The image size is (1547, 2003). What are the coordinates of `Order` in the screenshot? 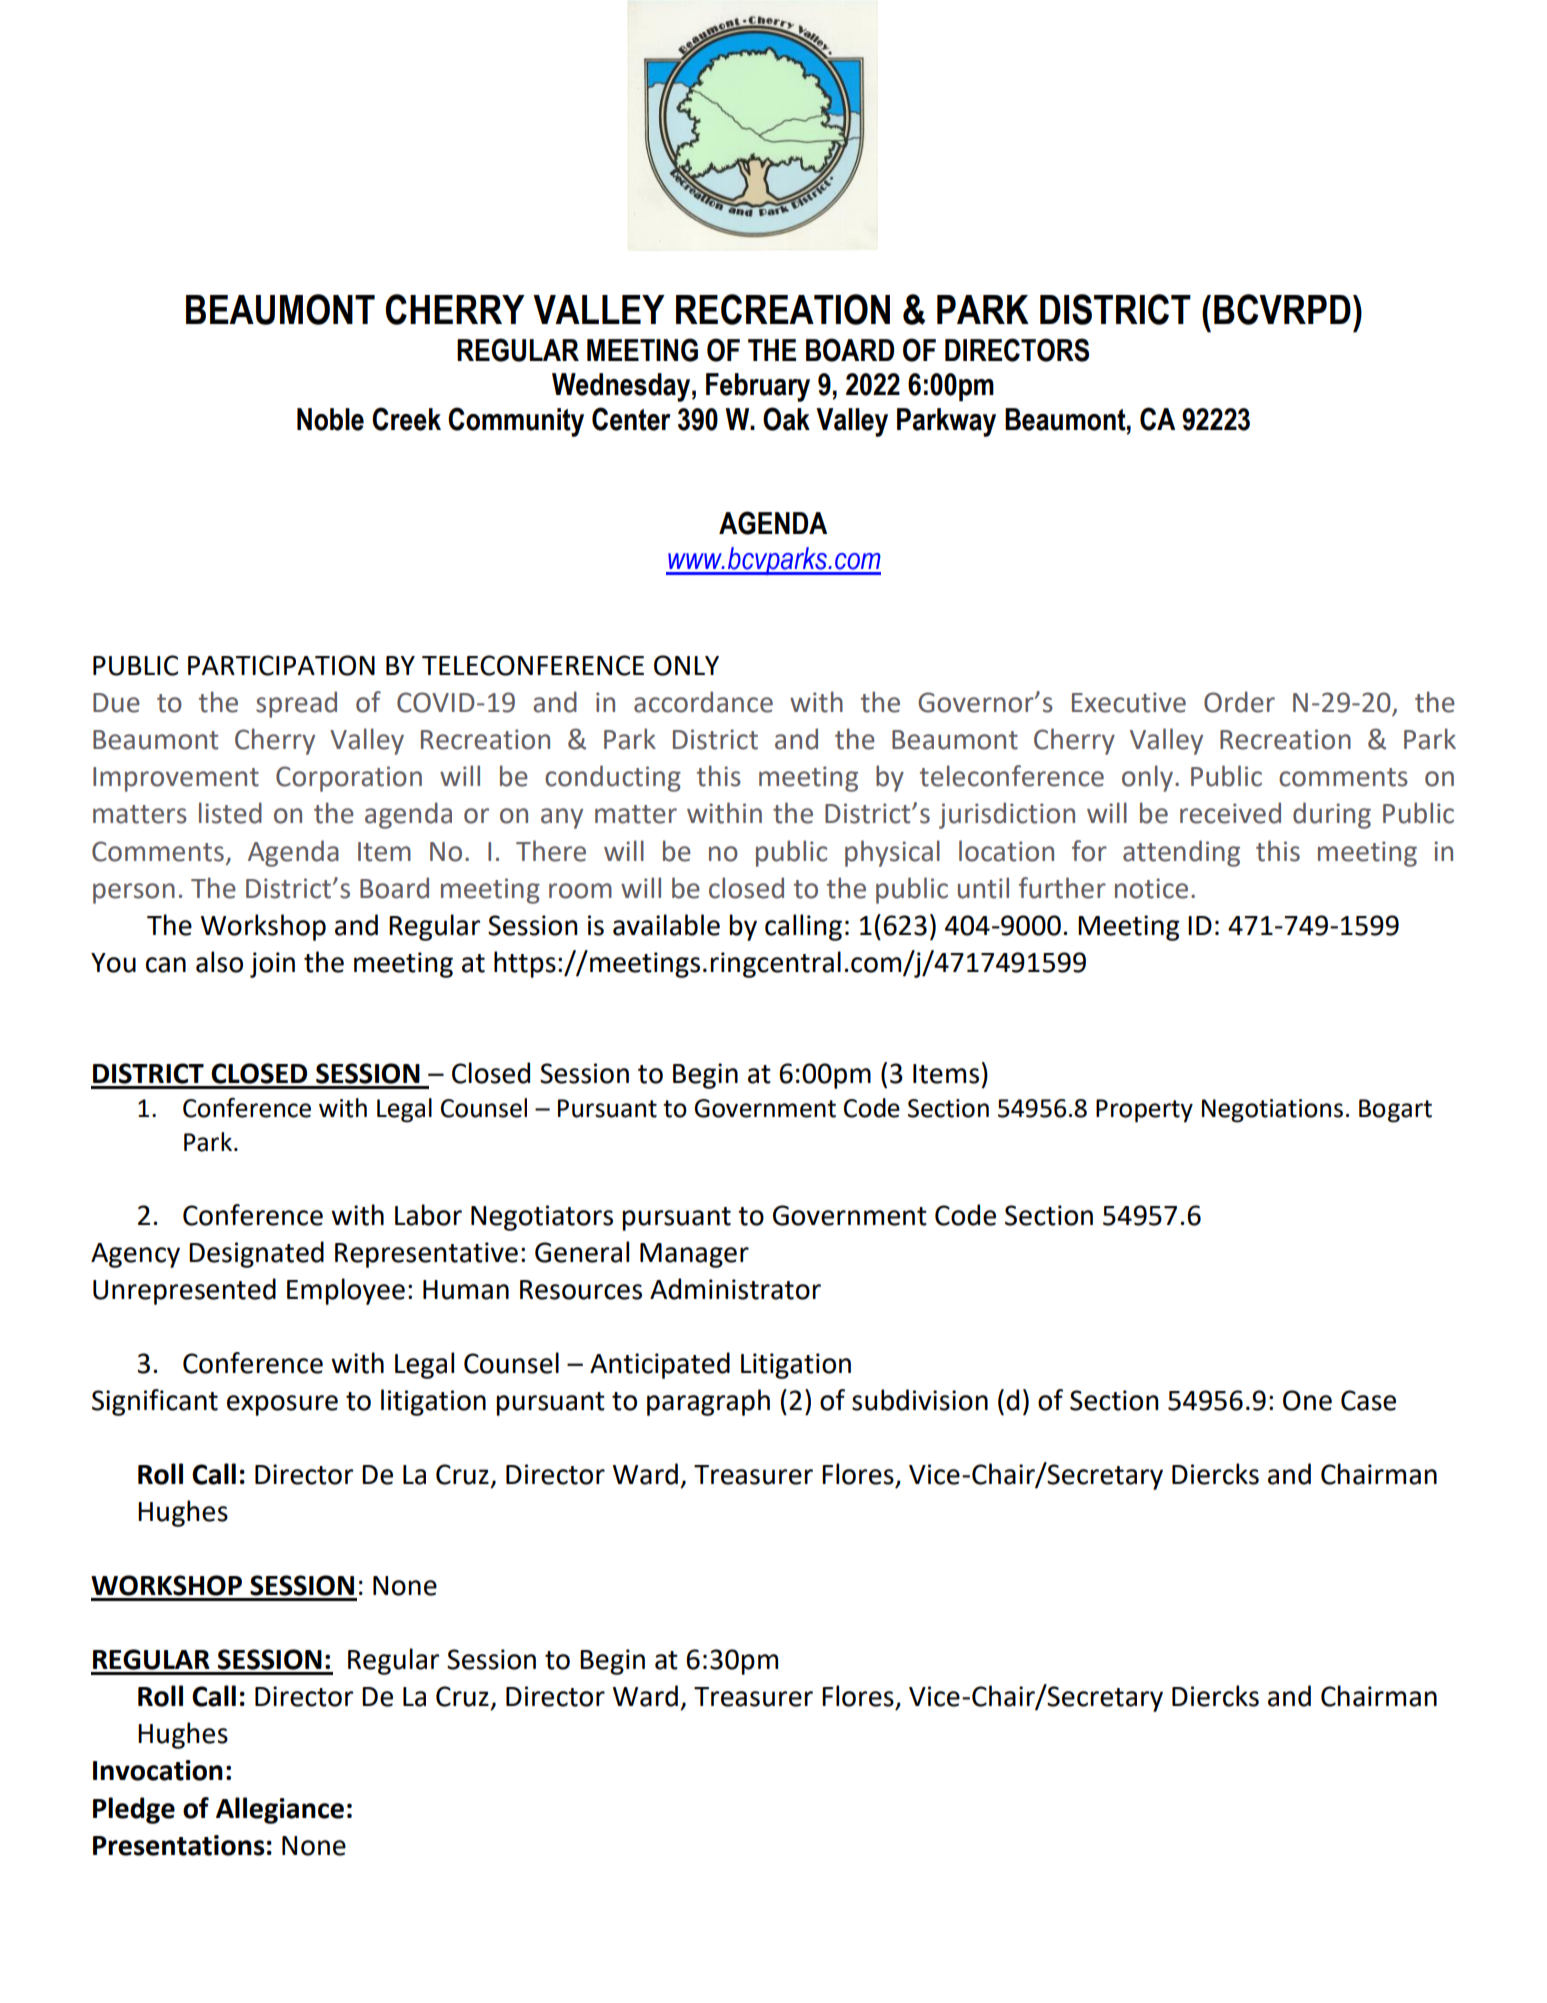 It's located at (1239, 702).
